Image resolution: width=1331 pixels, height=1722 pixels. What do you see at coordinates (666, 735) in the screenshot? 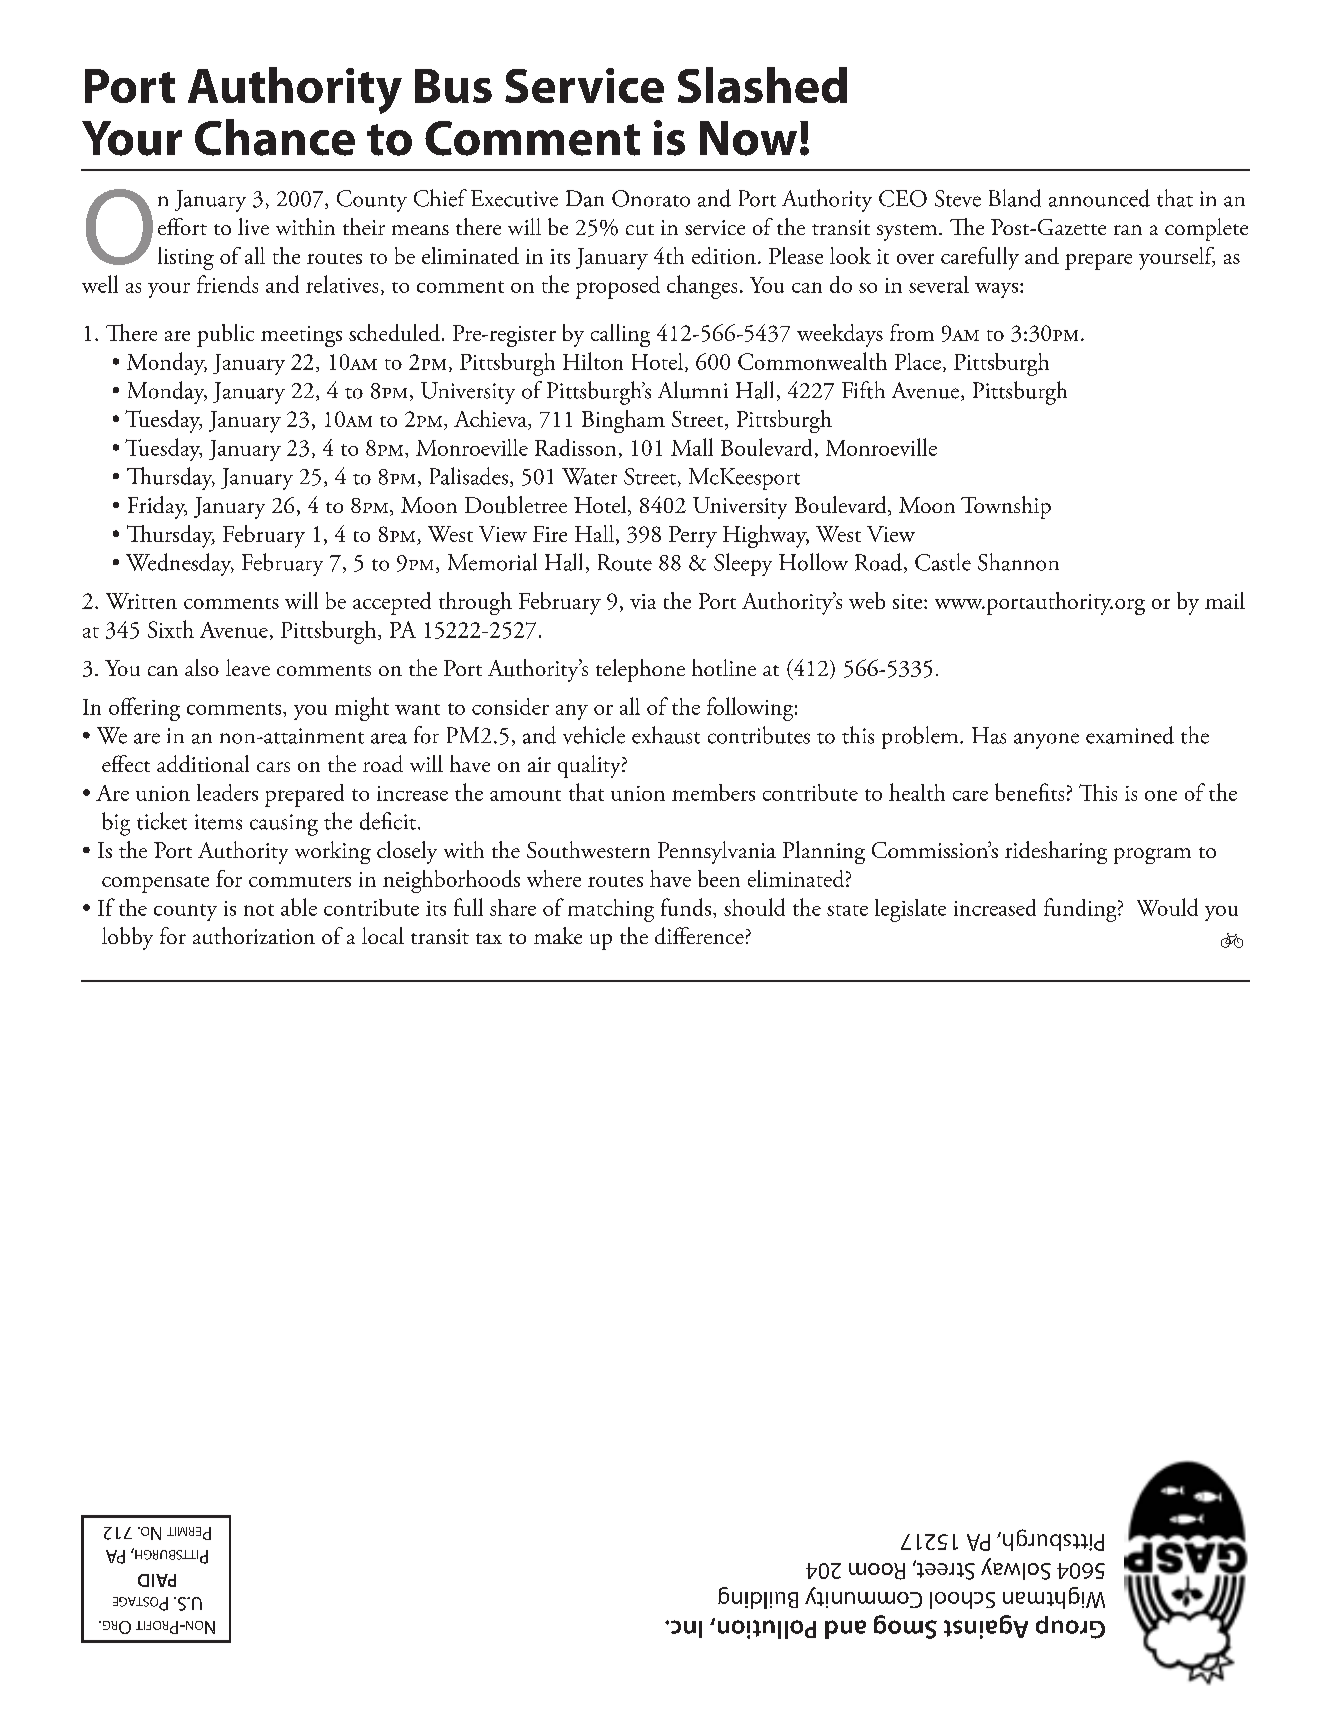
I see `exhaust` at bounding box center [666, 735].
